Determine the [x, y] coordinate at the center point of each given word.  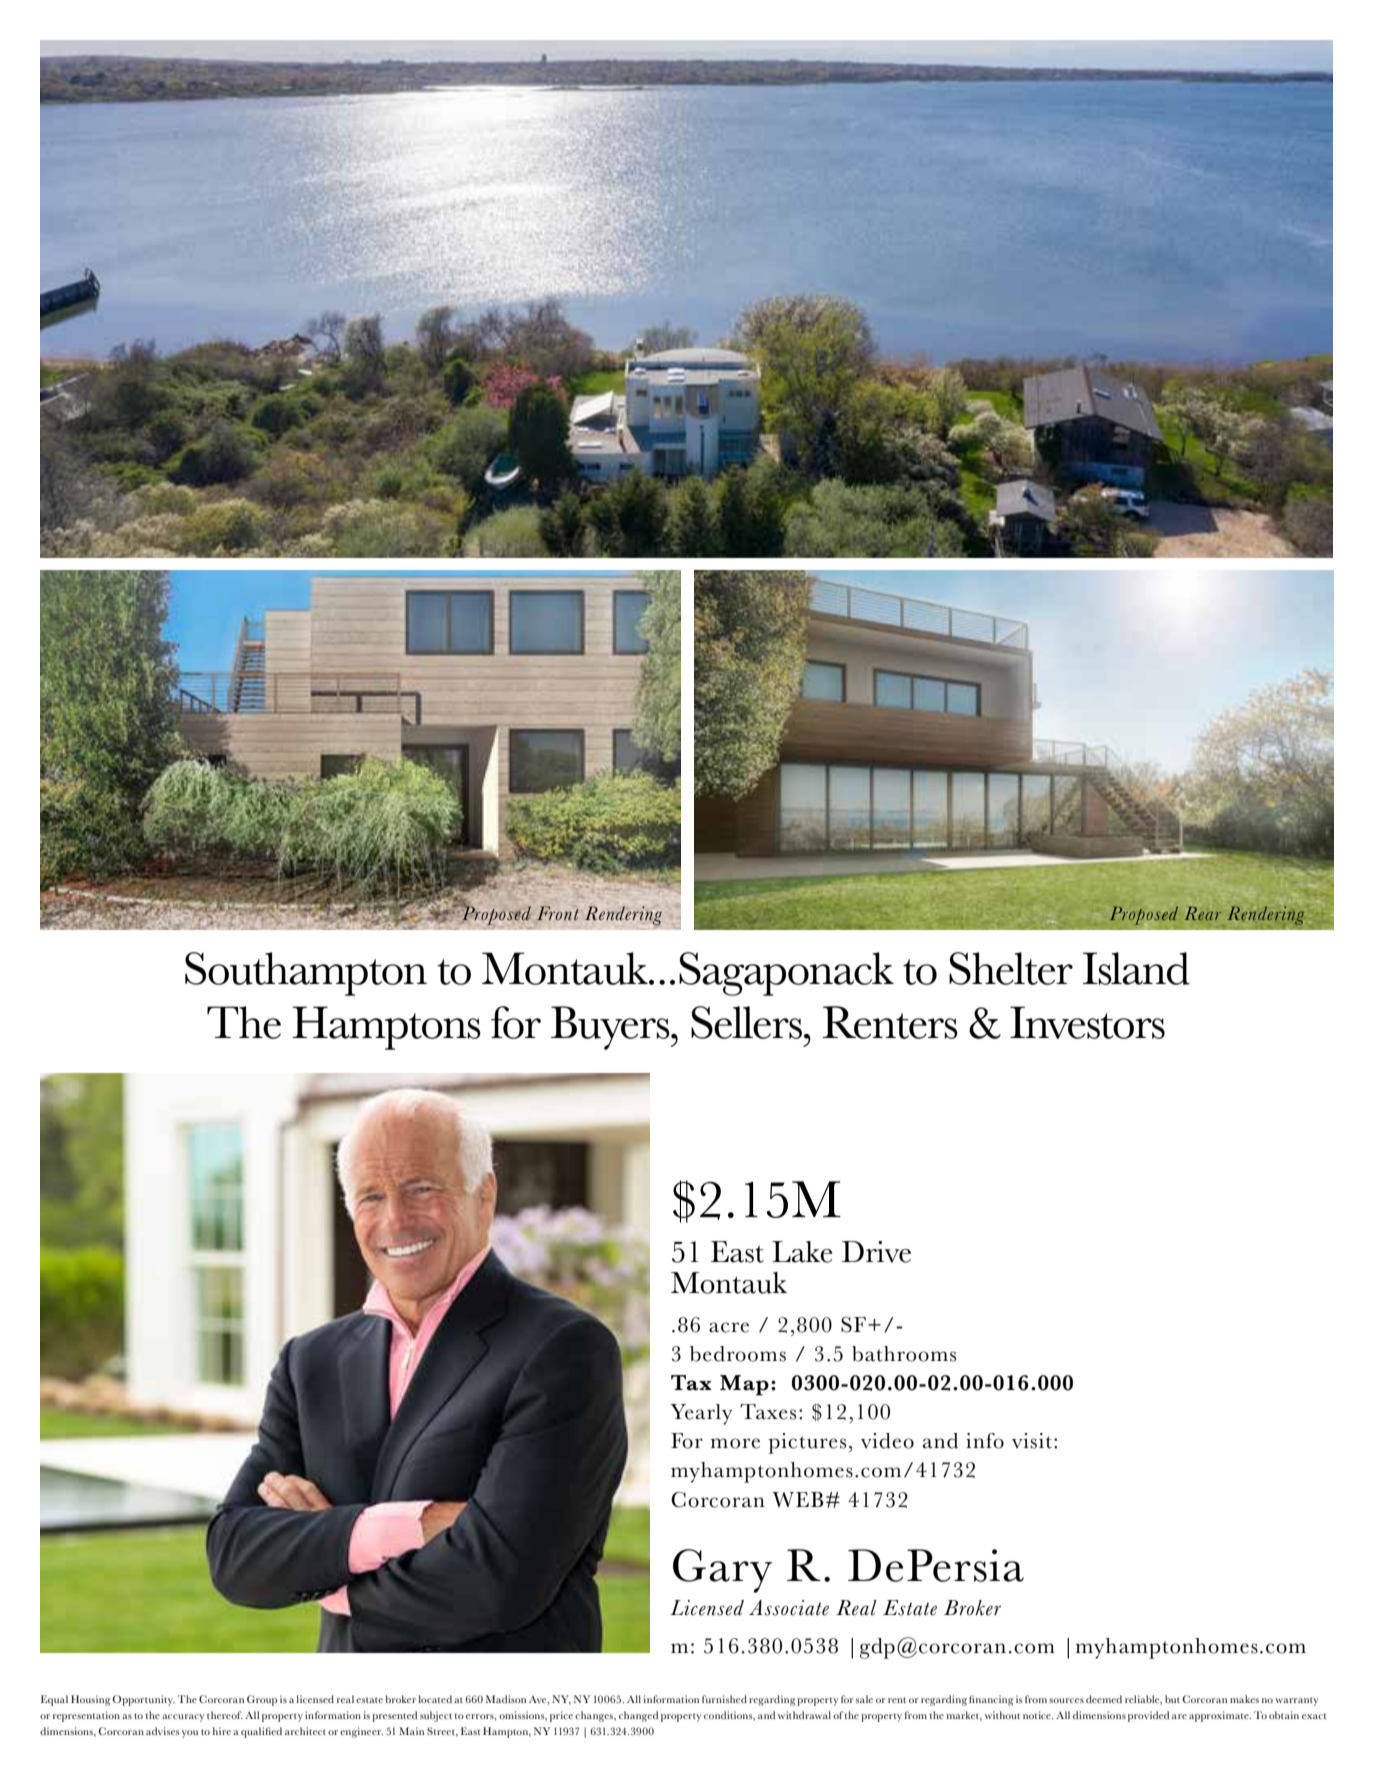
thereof [225, 1715]
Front [558, 913]
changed [638, 1716]
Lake [802, 1252]
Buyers [611, 1028]
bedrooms [738, 1354]
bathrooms [904, 1354]
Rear [1202, 913]
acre [729, 1327]
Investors [1087, 1022]
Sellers [746, 1022]
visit [1033, 1441]
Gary [722, 1571]
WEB [798, 1499]
